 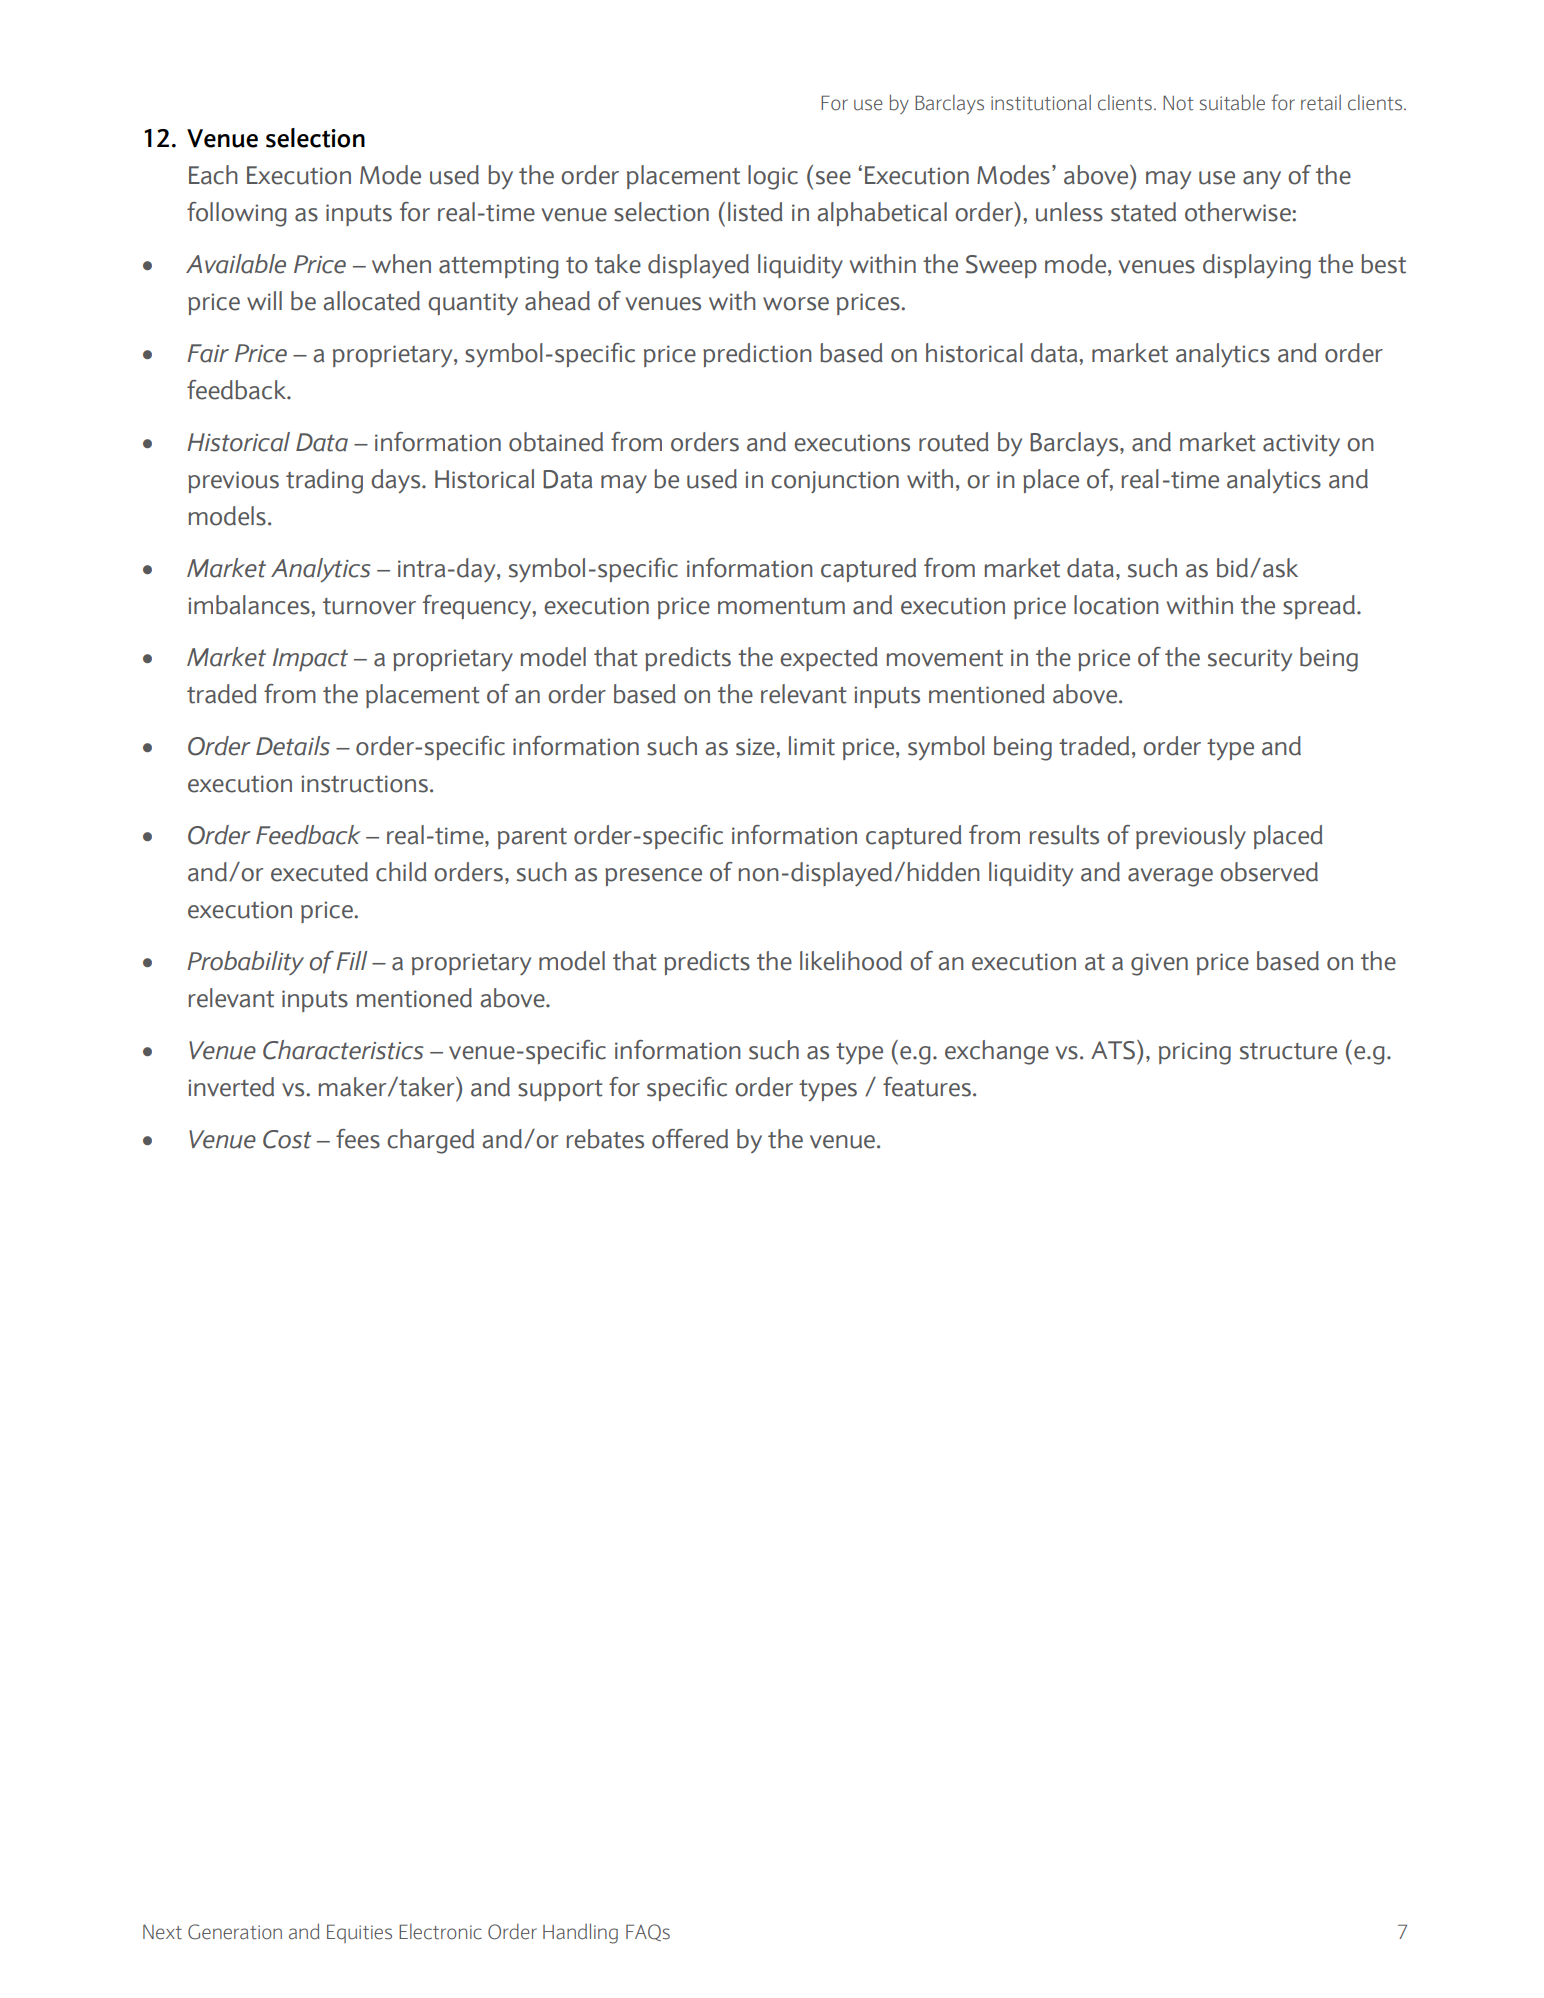 I want to click on Each, so click(x=213, y=175).
